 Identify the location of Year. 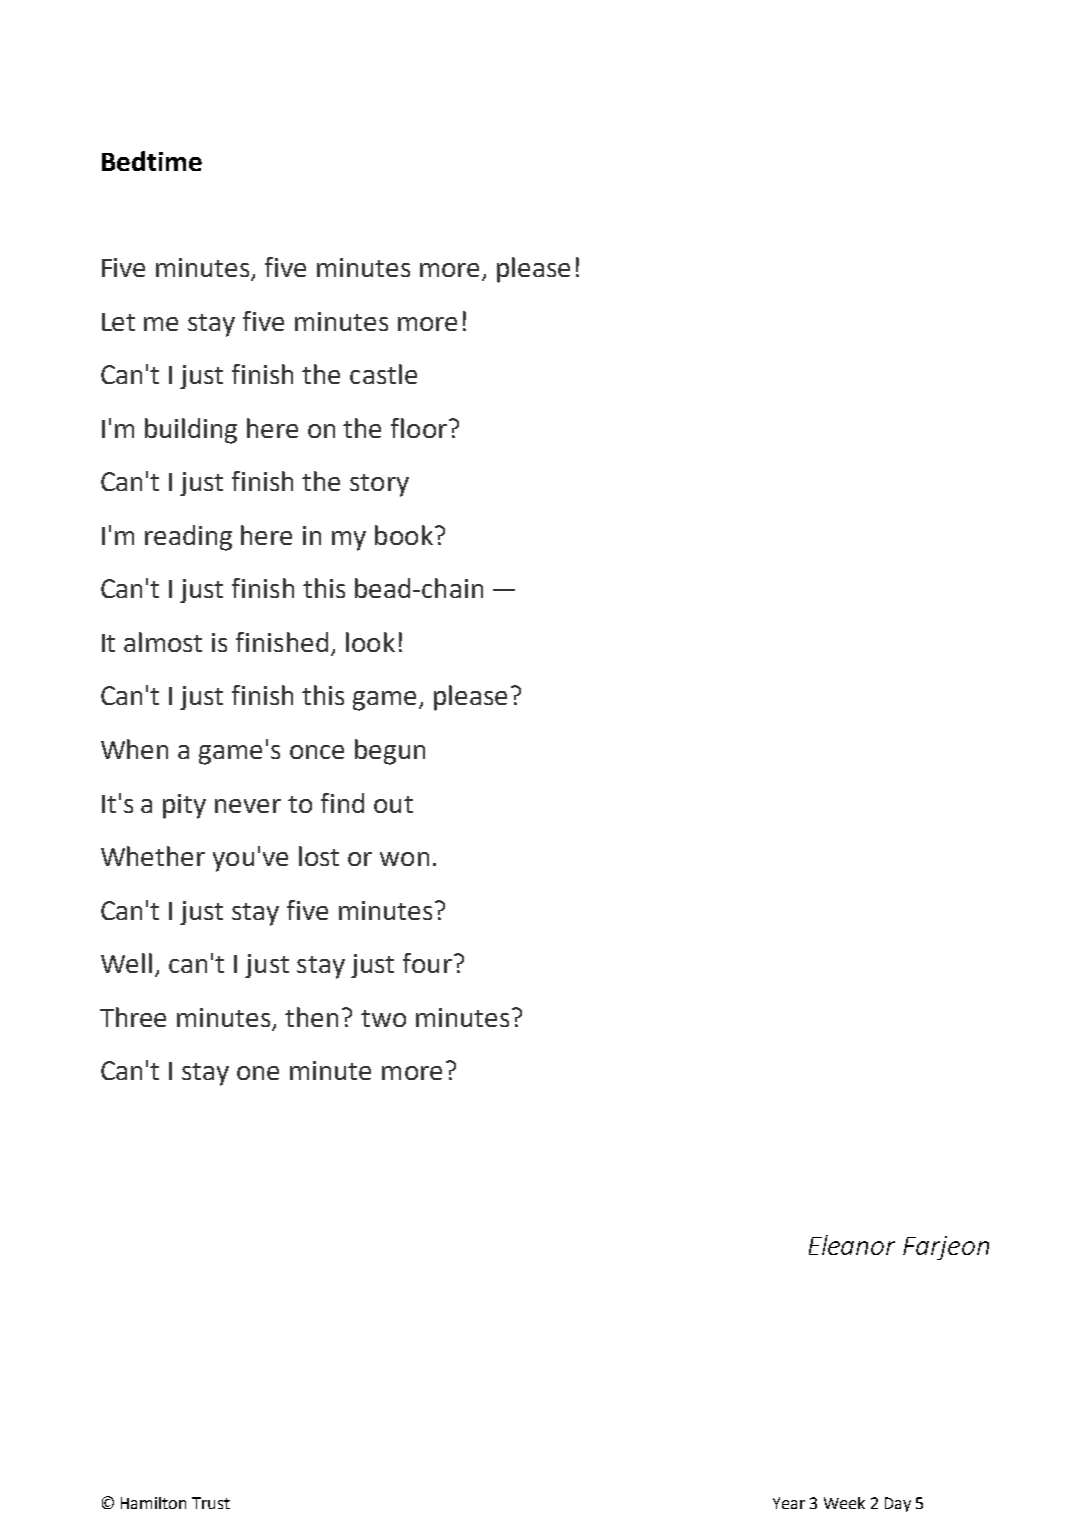
(789, 1503).
